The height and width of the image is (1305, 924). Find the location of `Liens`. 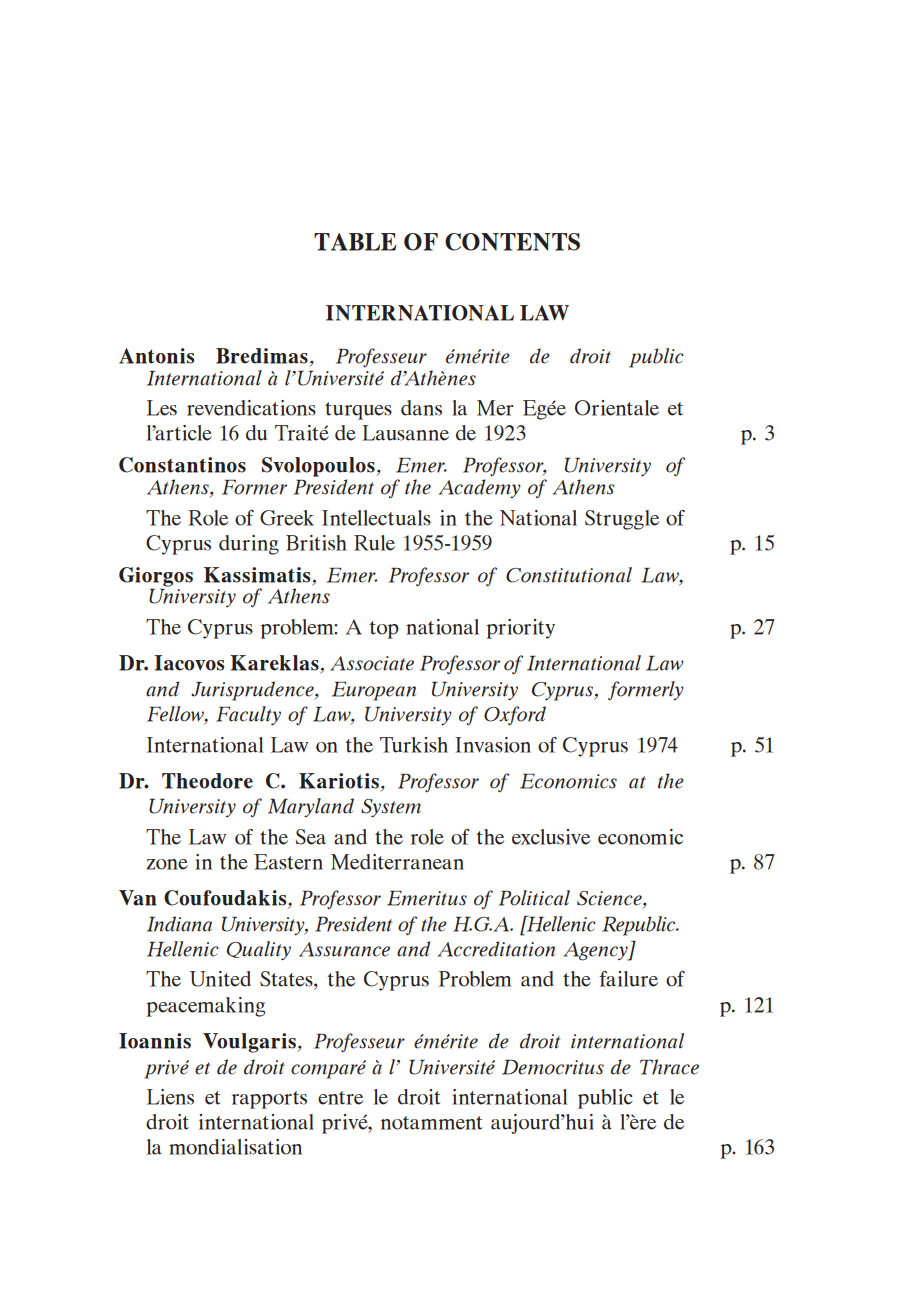

Liens is located at coordinates (170, 1097).
